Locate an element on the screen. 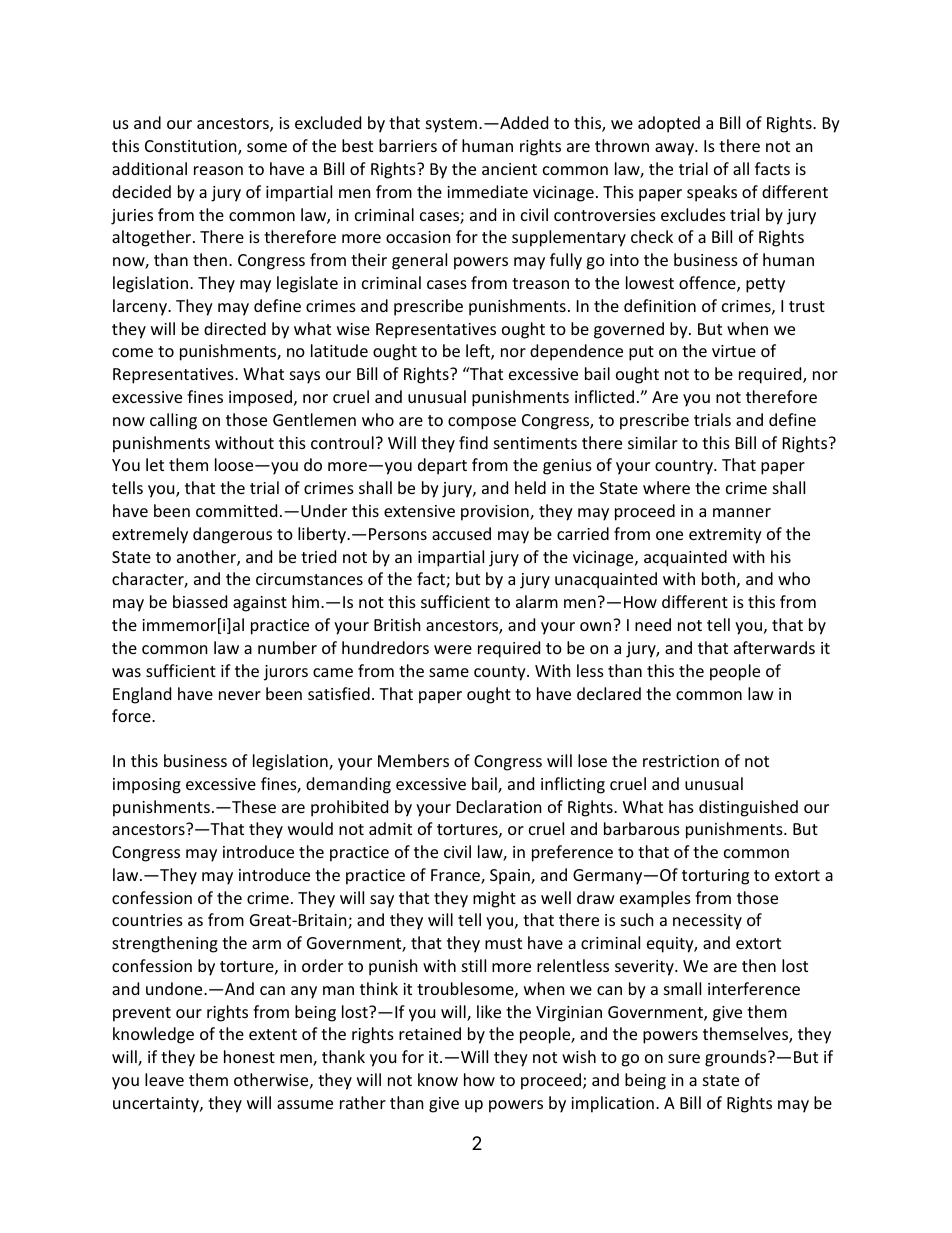  country is located at coordinates (685, 467).
